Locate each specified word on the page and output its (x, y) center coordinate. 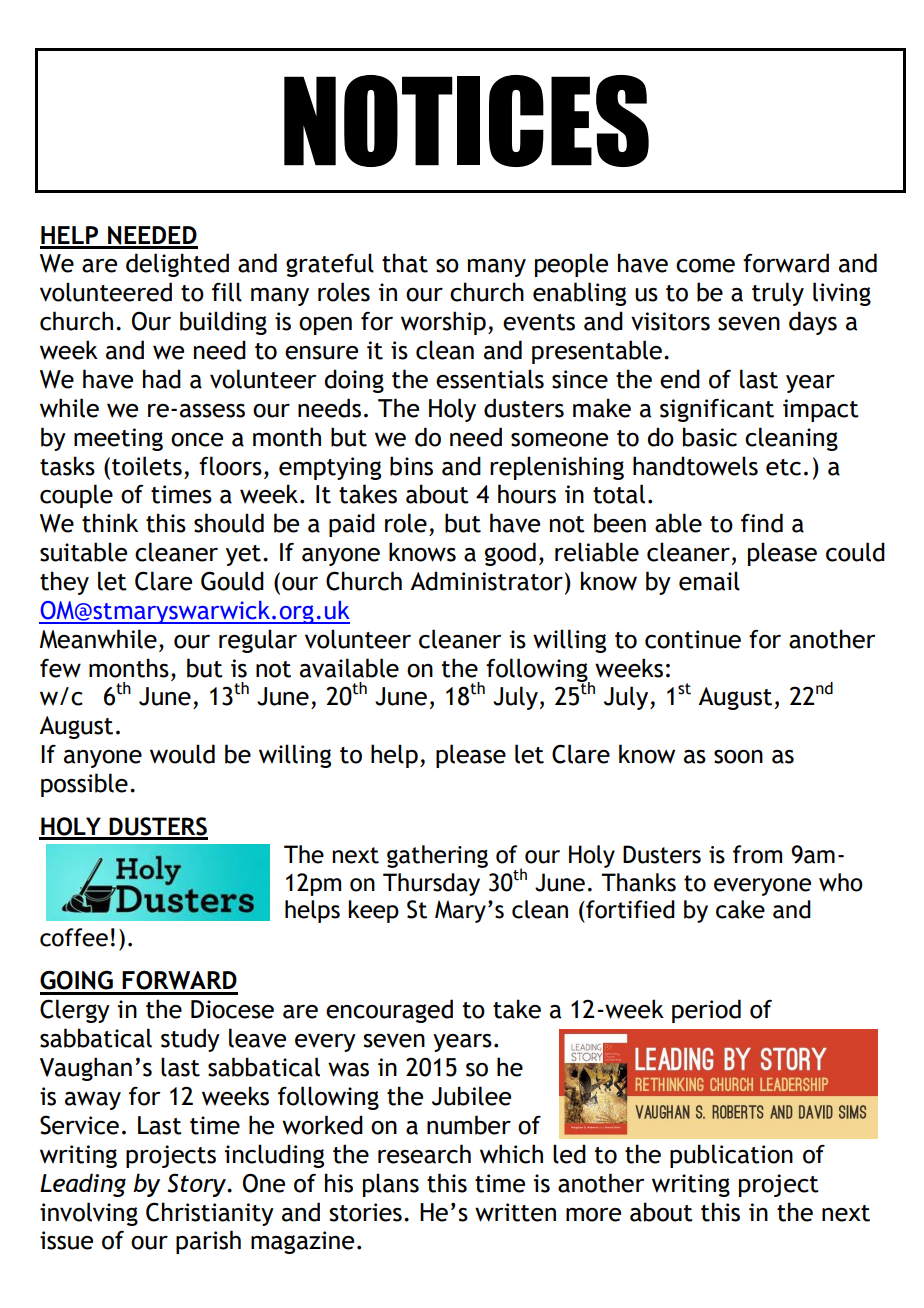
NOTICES (466, 121)
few (60, 668)
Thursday (431, 884)
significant (717, 410)
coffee (74, 937)
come (705, 266)
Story (198, 1185)
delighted (177, 265)
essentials (490, 379)
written (515, 1212)
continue (693, 639)
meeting (118, 439)
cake (740, 909)
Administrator (486, 581)
